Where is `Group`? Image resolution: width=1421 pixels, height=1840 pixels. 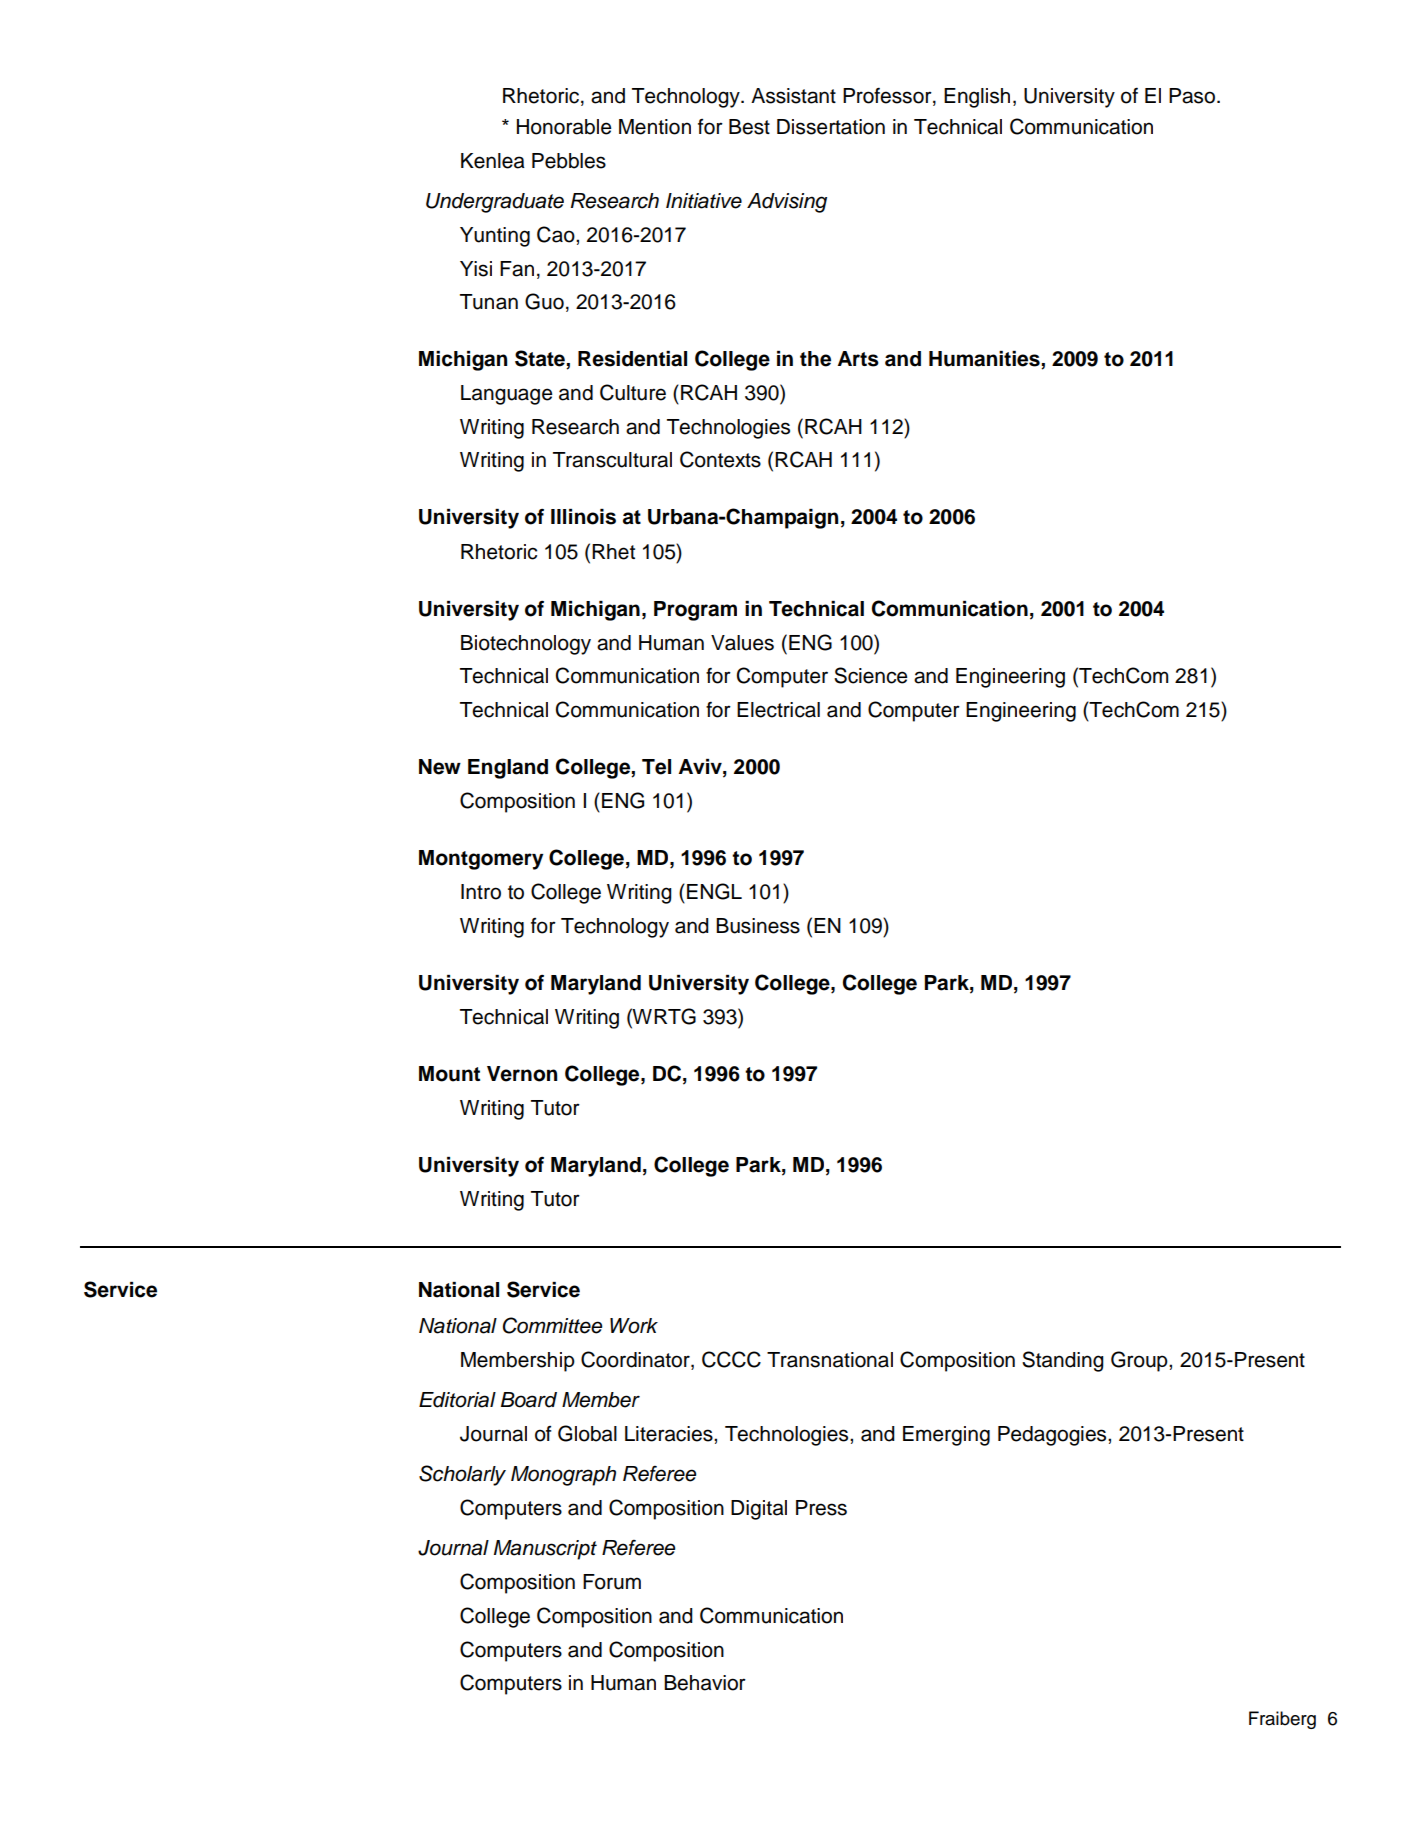 Group is located at coordinates (1140, 1361).
